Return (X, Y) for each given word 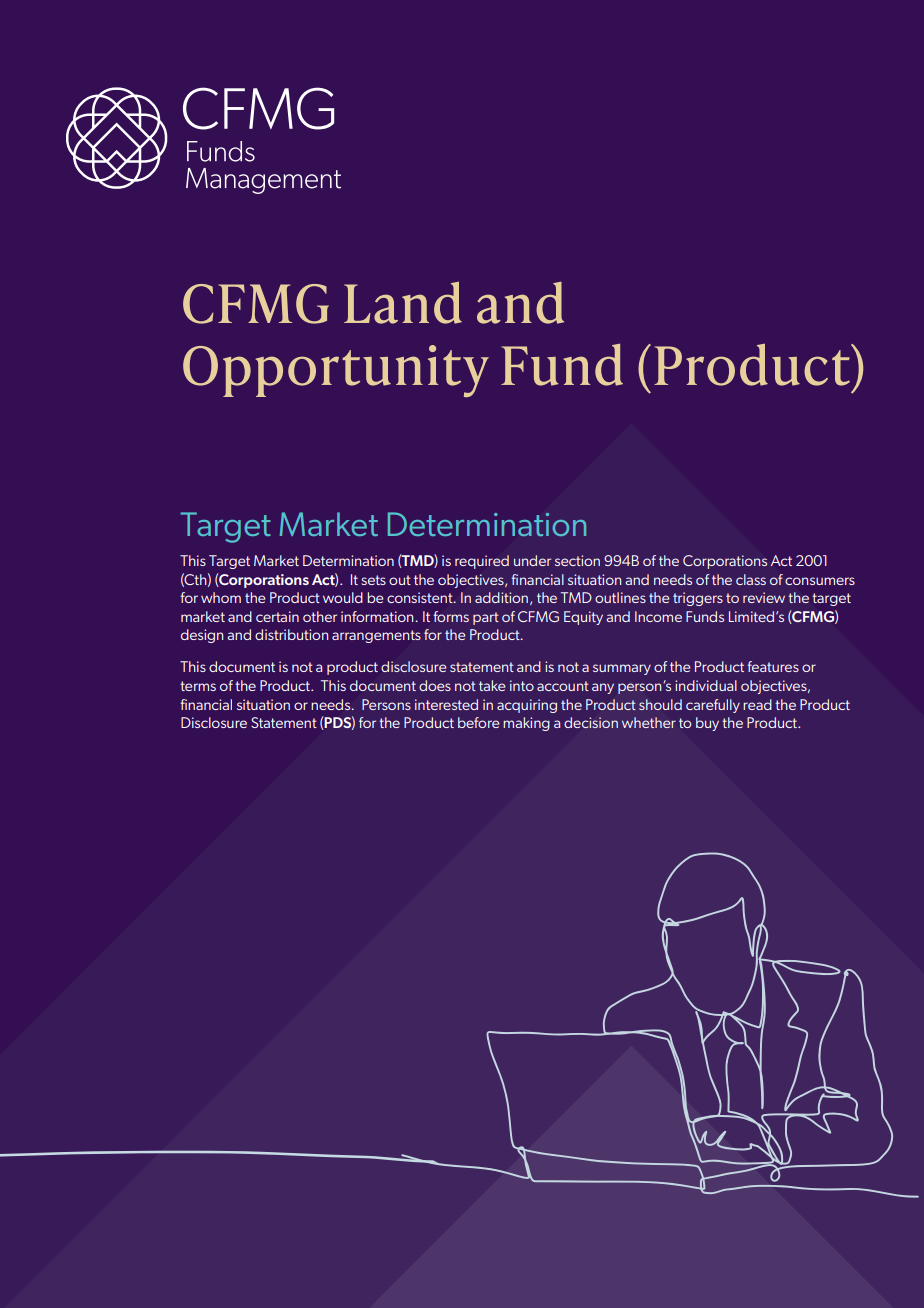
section (577, 560)
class (751, 579)
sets (373, 580)
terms (198, 686)
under (532, 560)
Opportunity (336, 371)
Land (403, 303)
